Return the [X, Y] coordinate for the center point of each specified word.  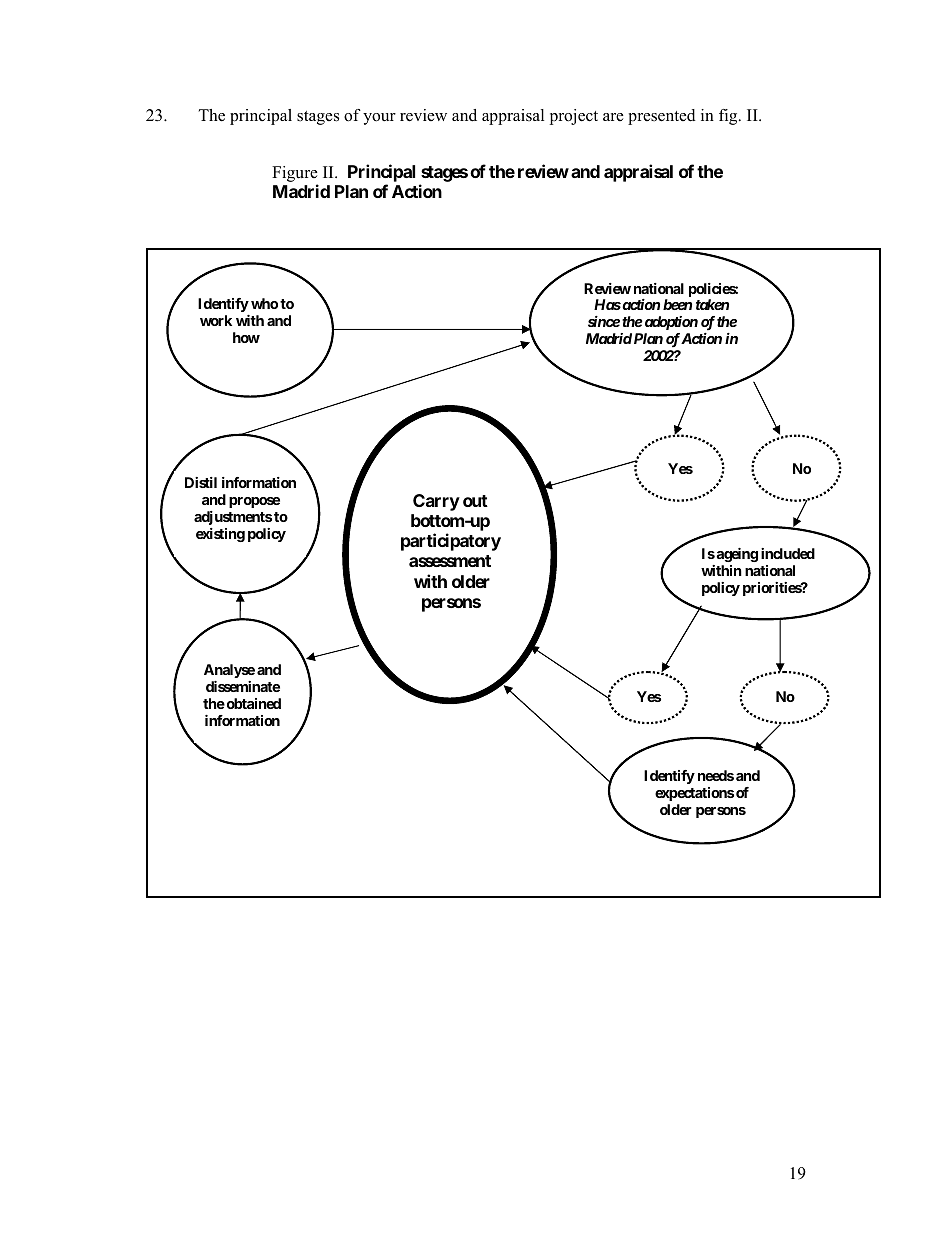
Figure [295, 175]
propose [254, 502]
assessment [450, 561]
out [475, 501]
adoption [670, 323]
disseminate [243, 686]
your [379, 119]
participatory [451, 542]
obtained [252, 703]
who [264, 303]
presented [662, 117]
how [246, 337]
